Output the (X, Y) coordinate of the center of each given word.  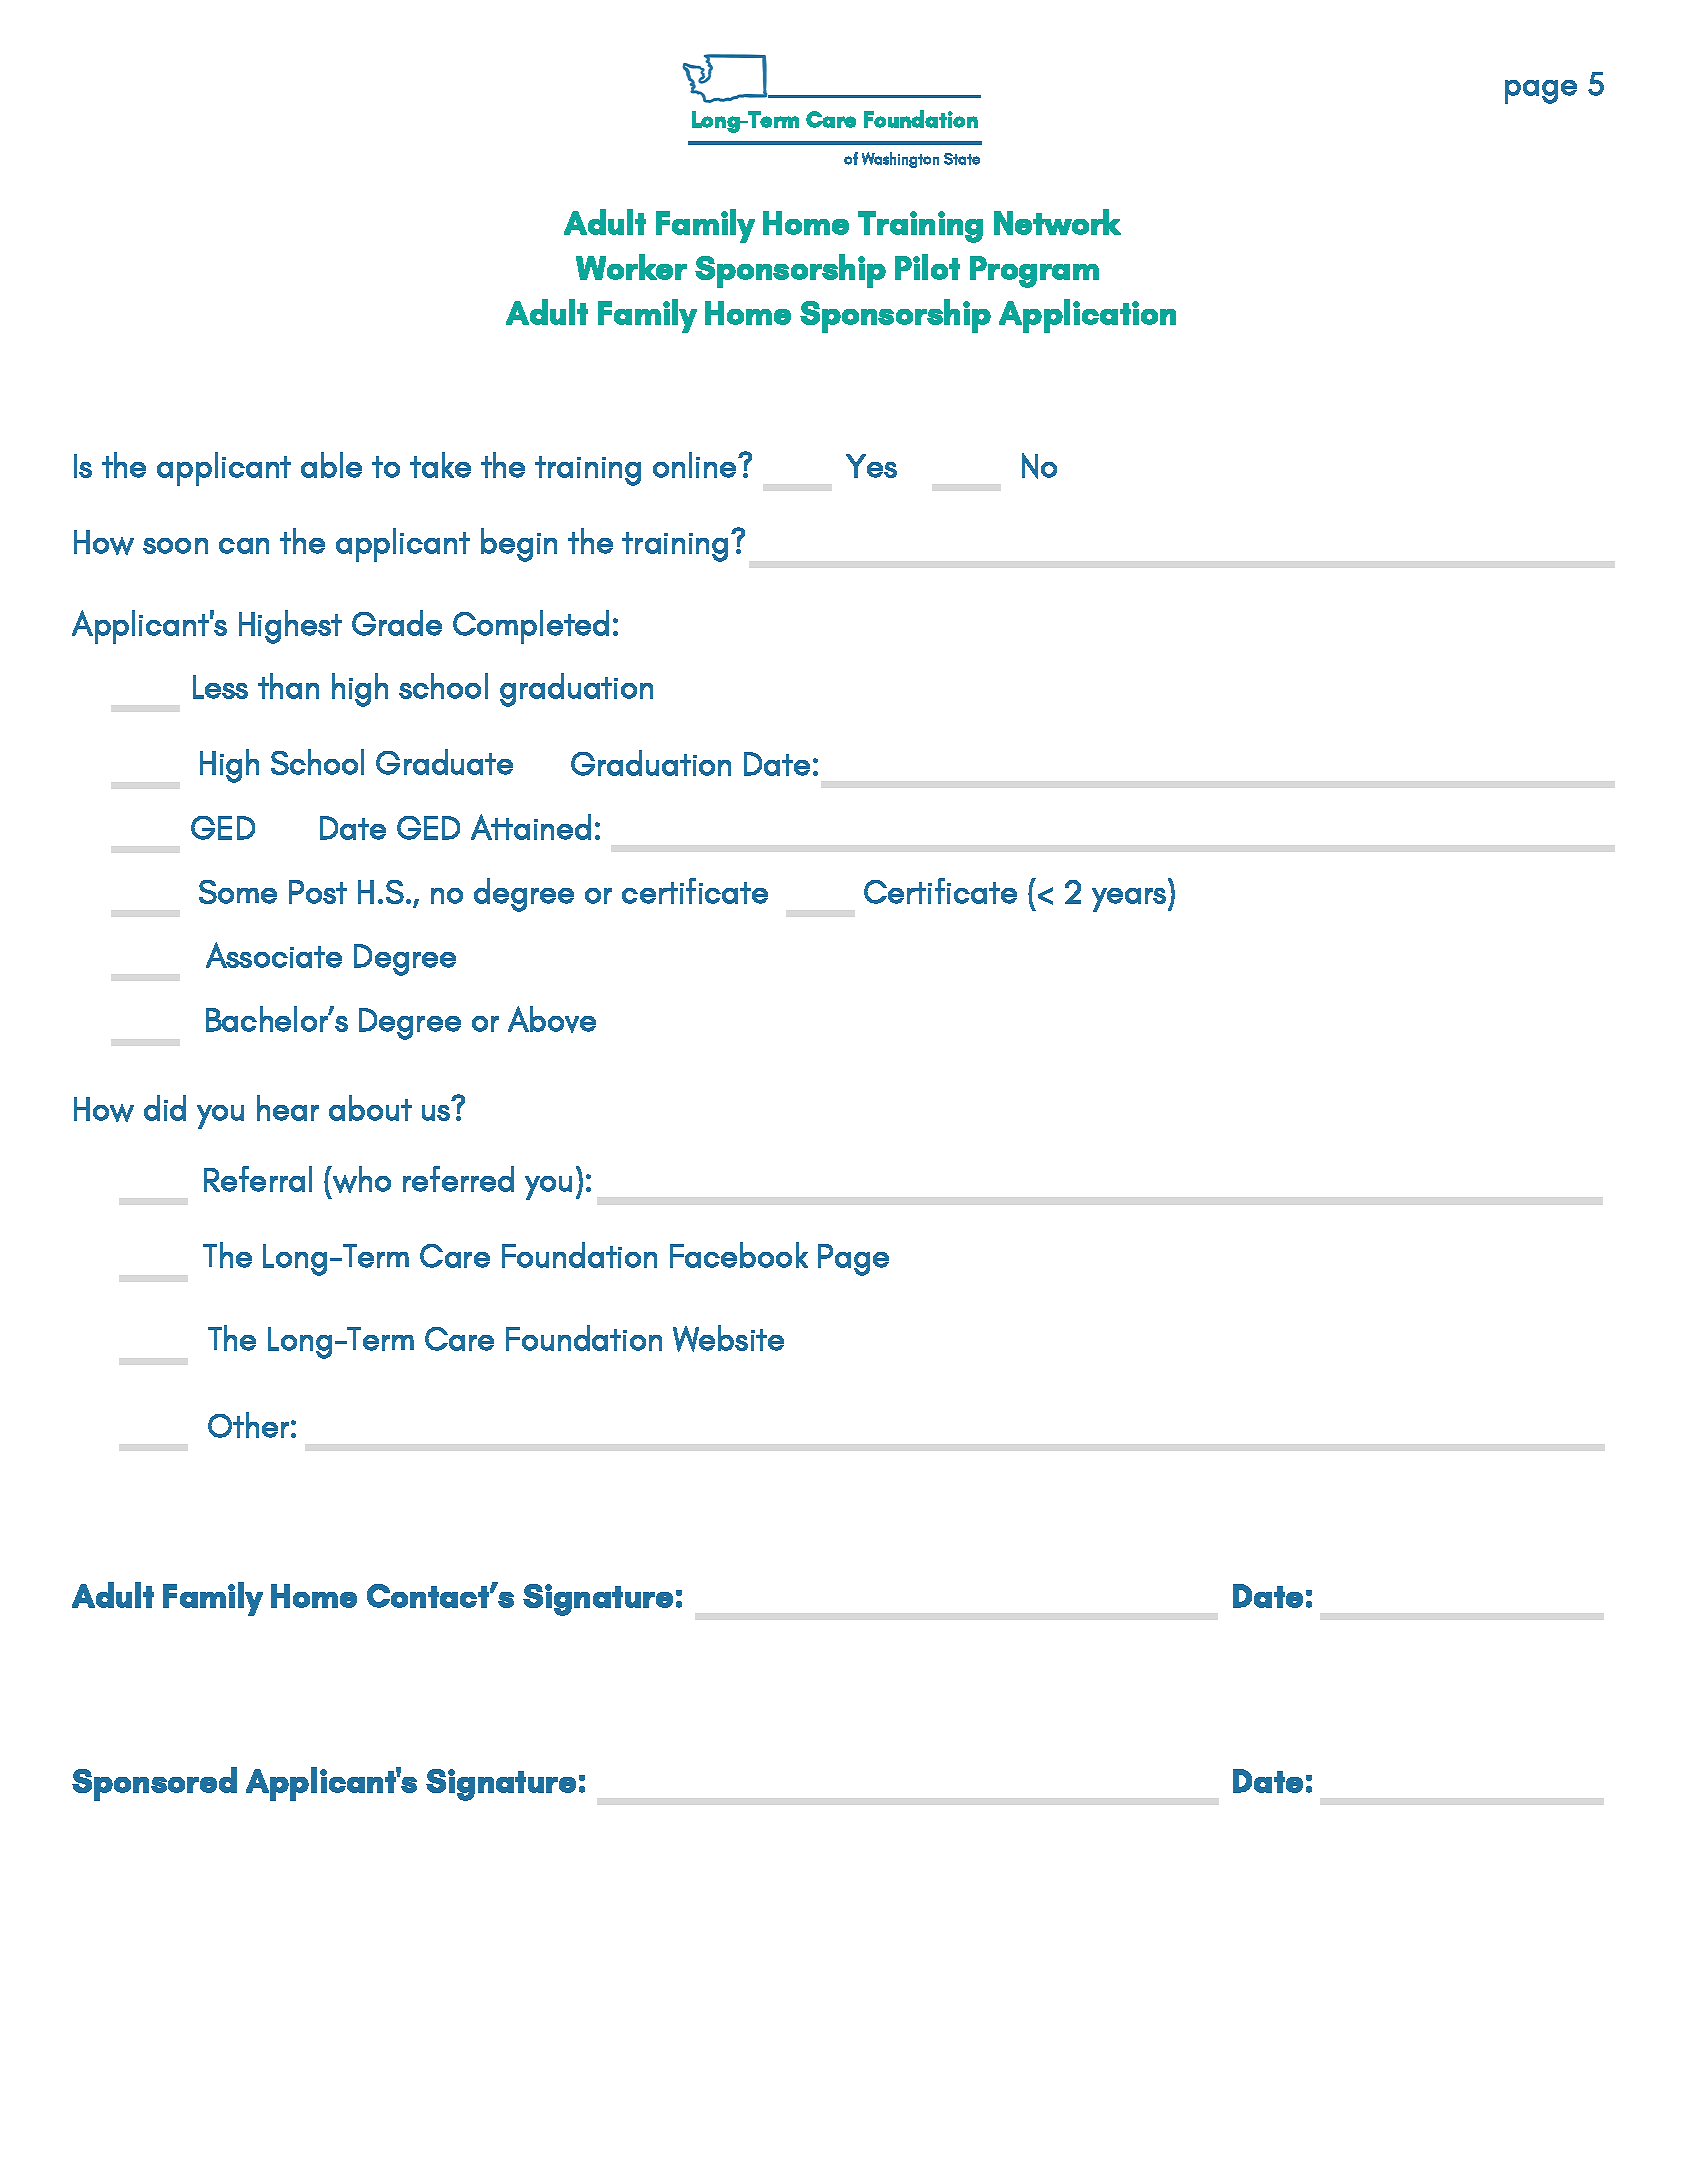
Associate (274, 955)
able (331, 465)
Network (1057, 222)
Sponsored (154, 1784)
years (1130, 900)
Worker (631, 267)
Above (552, 1019)
